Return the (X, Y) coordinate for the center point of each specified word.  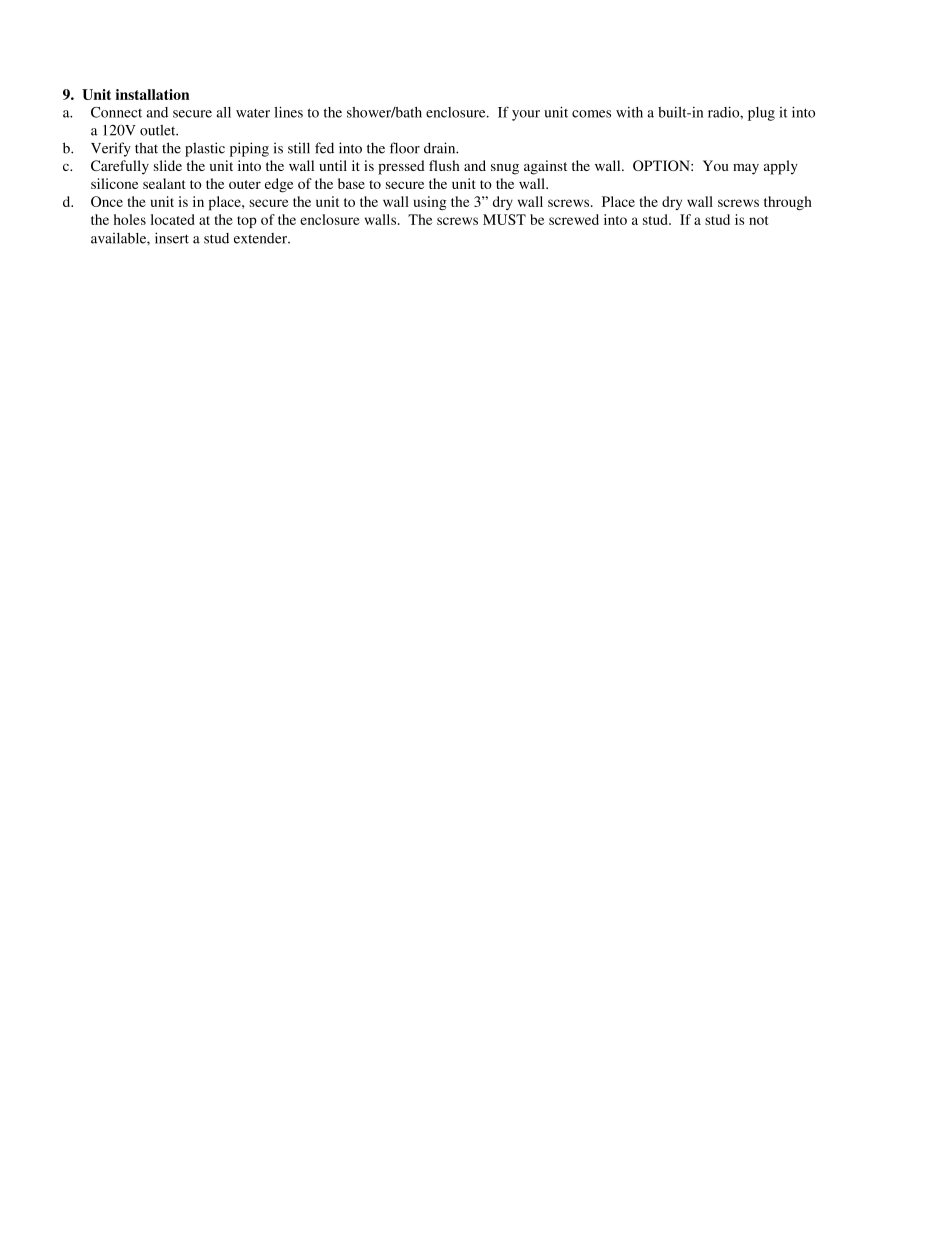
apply (781, 167)
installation (152, 94)
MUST (504, 219)
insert (172, 238)
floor (405, 148)
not (758, 220)
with (629, 112)
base (351, 183)
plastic (205, 149)
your (526, 115)
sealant (164, 183)
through (788, 203)
